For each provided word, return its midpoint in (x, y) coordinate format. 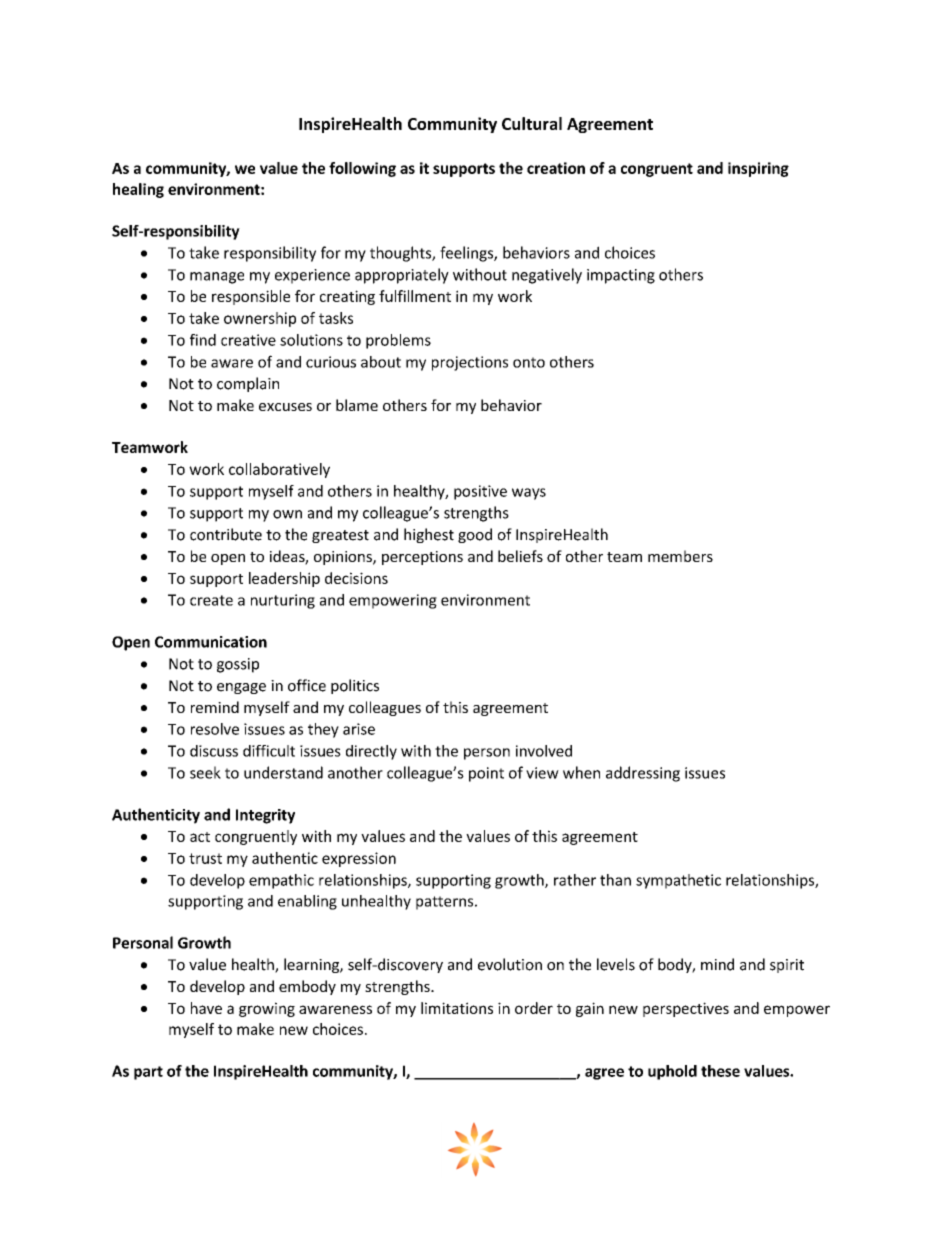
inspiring (758, 169)
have (206, 1008)
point (486, 774)
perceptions (422, 558)
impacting (621, 276)
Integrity (265, 816)
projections (470, 363)
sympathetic (678, 881)
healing (138, 190)
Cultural (532, 123)
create (211, 600)
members (680, 556)
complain (248, 384)
